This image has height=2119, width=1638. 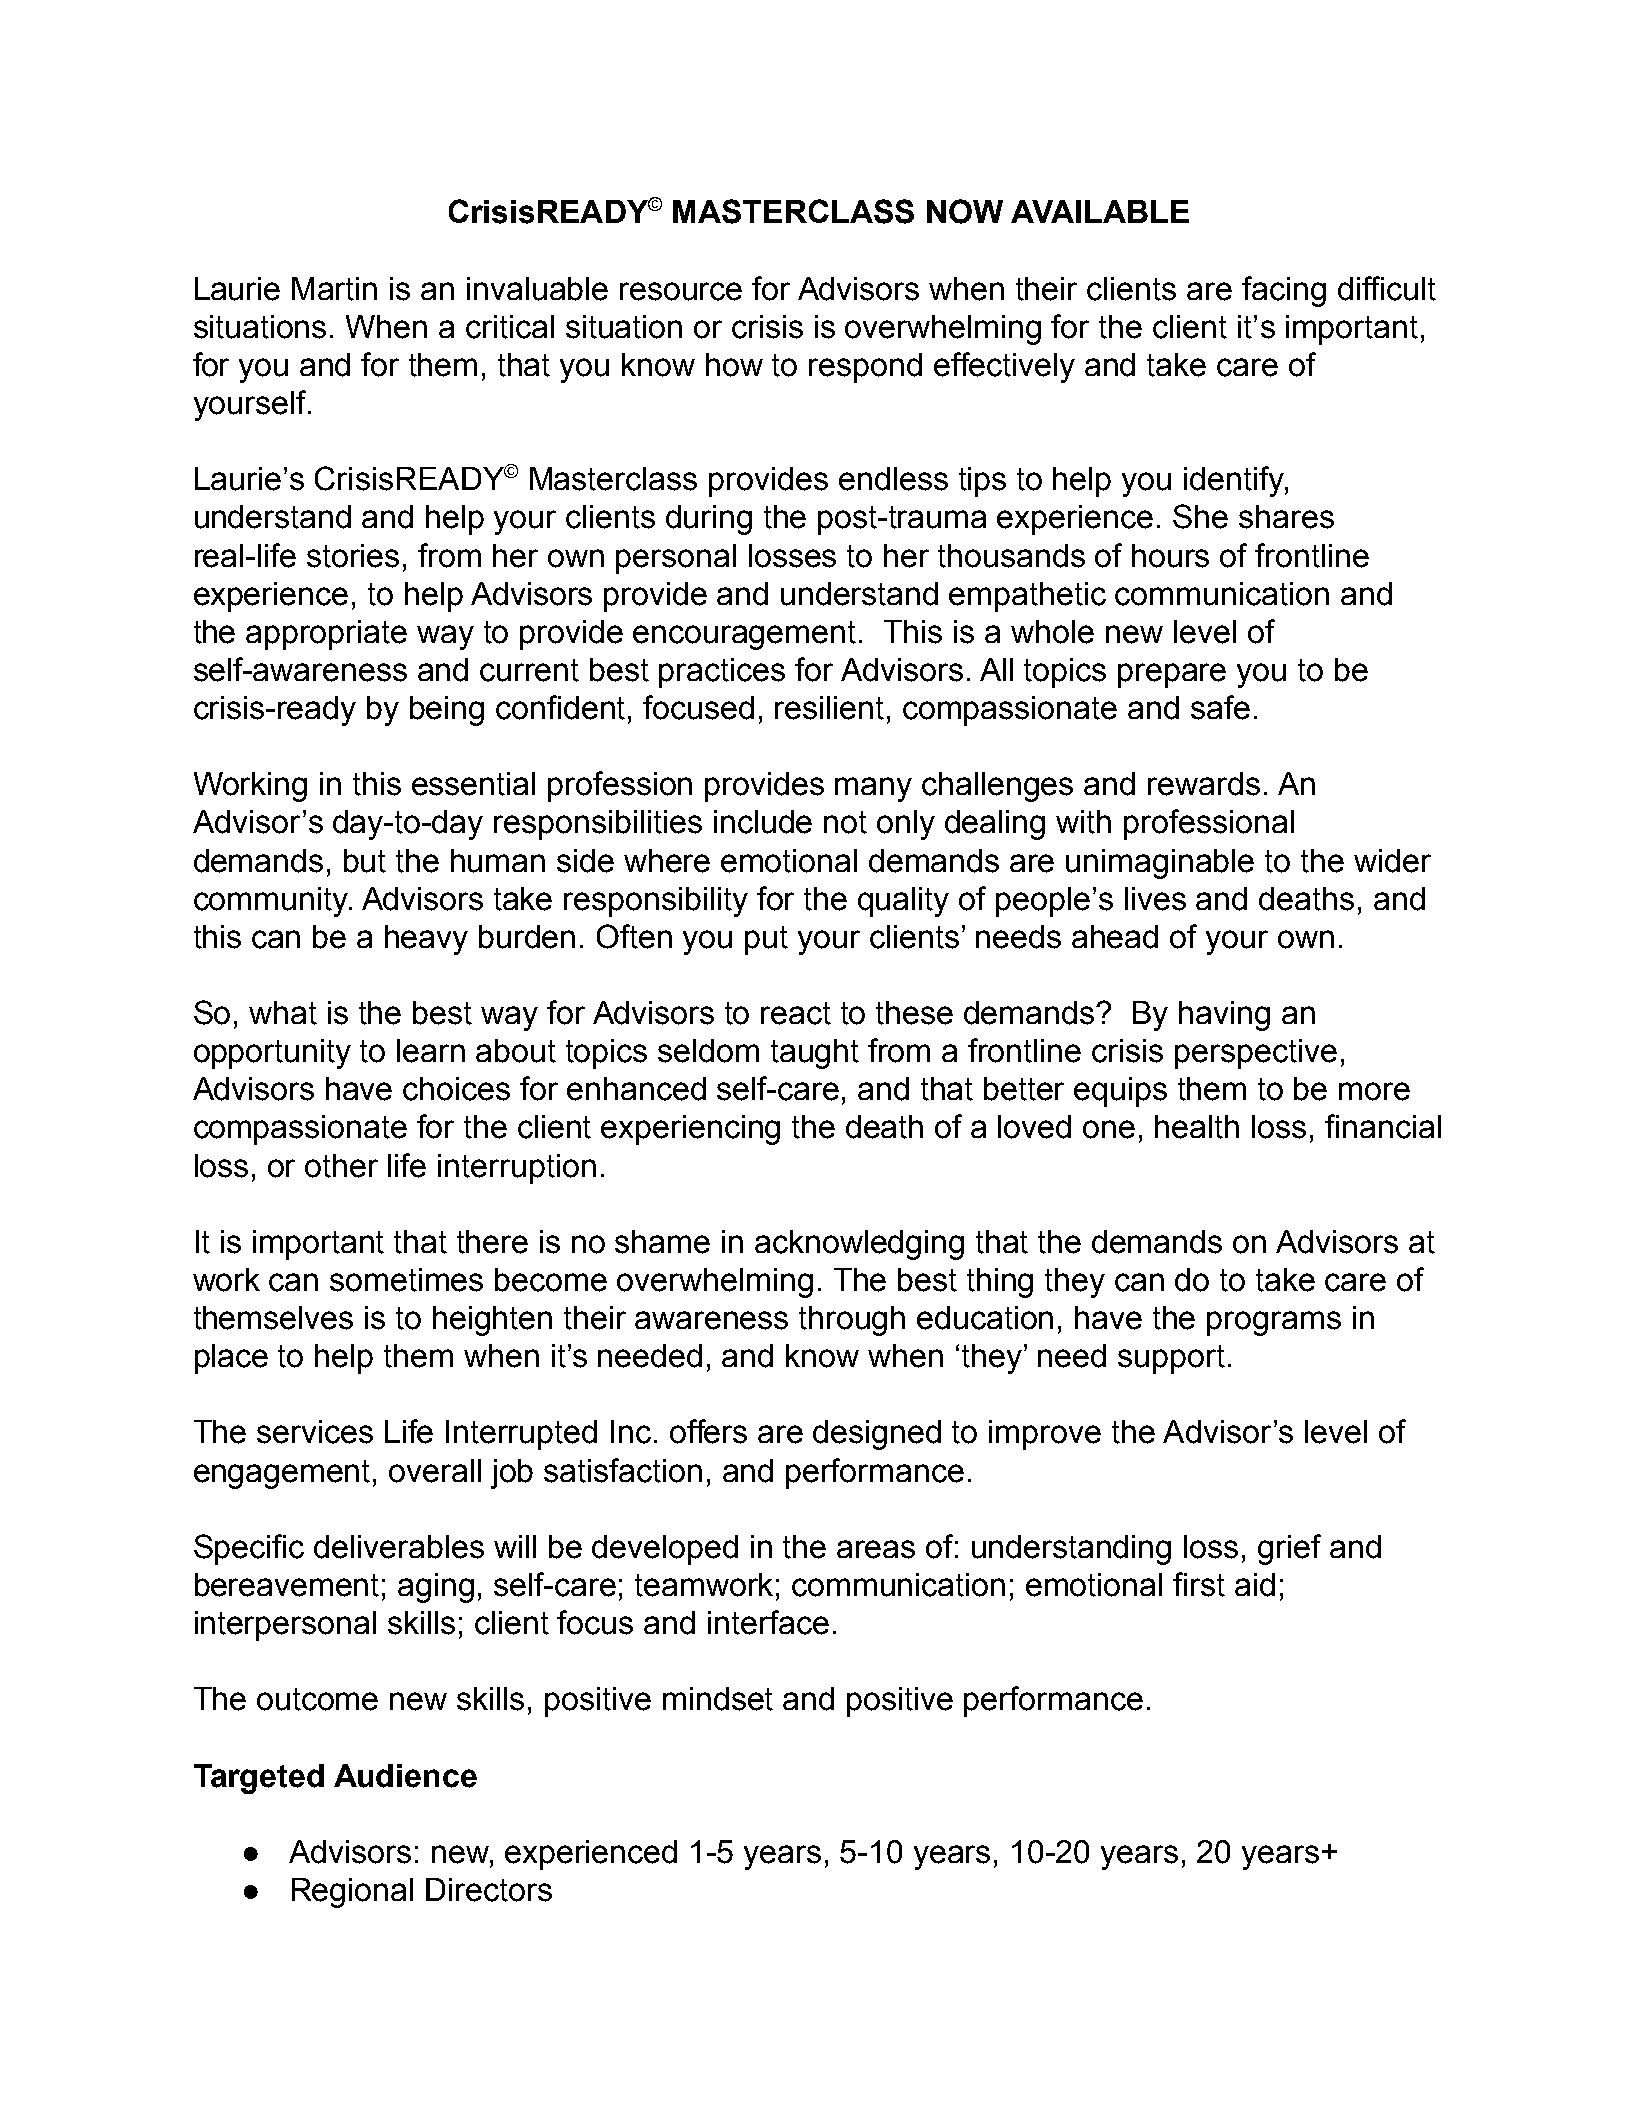 I want to click on learn, so click(x=431, y=1051).
